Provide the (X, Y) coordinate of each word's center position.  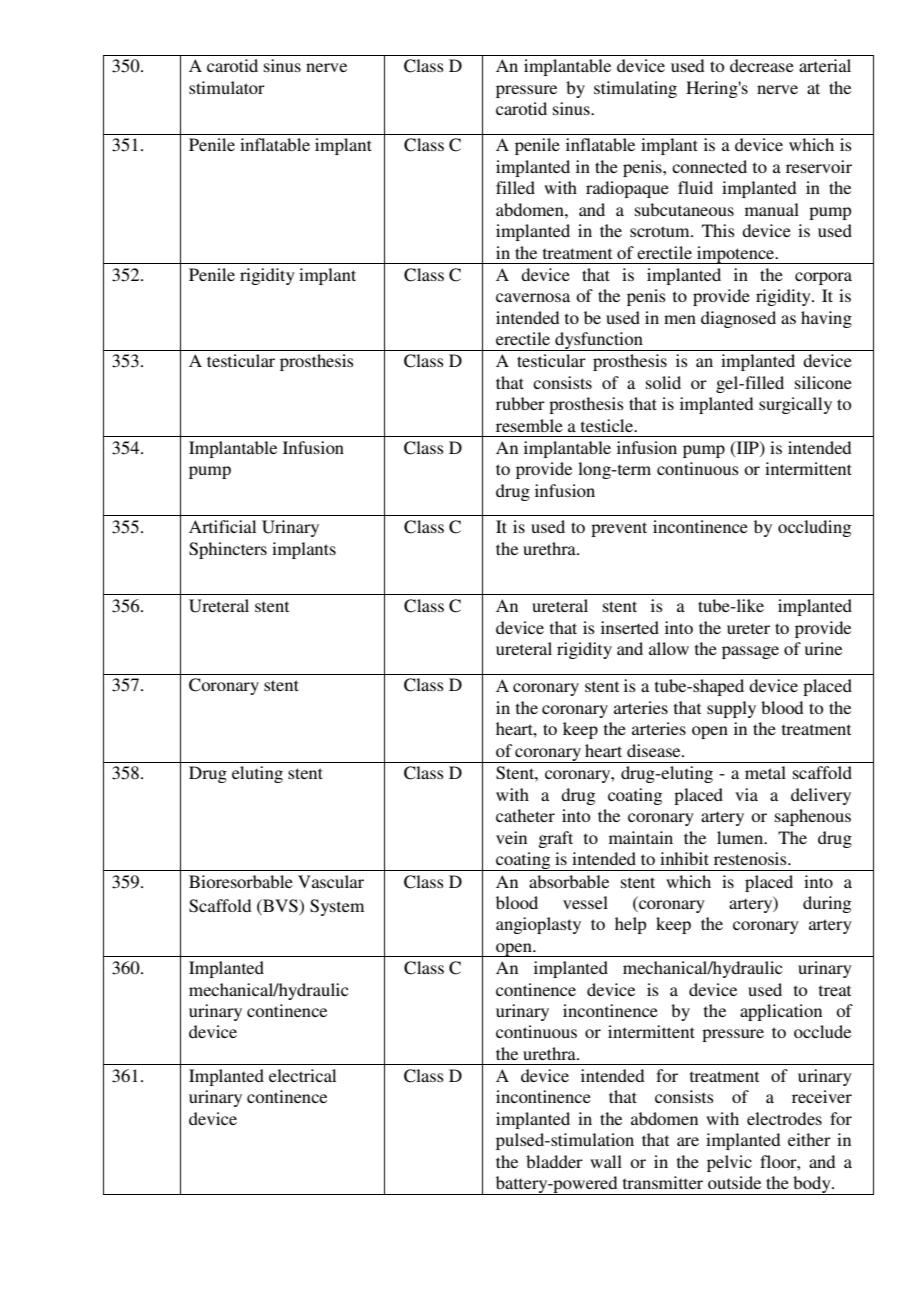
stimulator (227, 87)
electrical (302, 1075)
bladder (554, 1161)
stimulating (635, 89)
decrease (762, 65)
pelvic (729, 1163)
